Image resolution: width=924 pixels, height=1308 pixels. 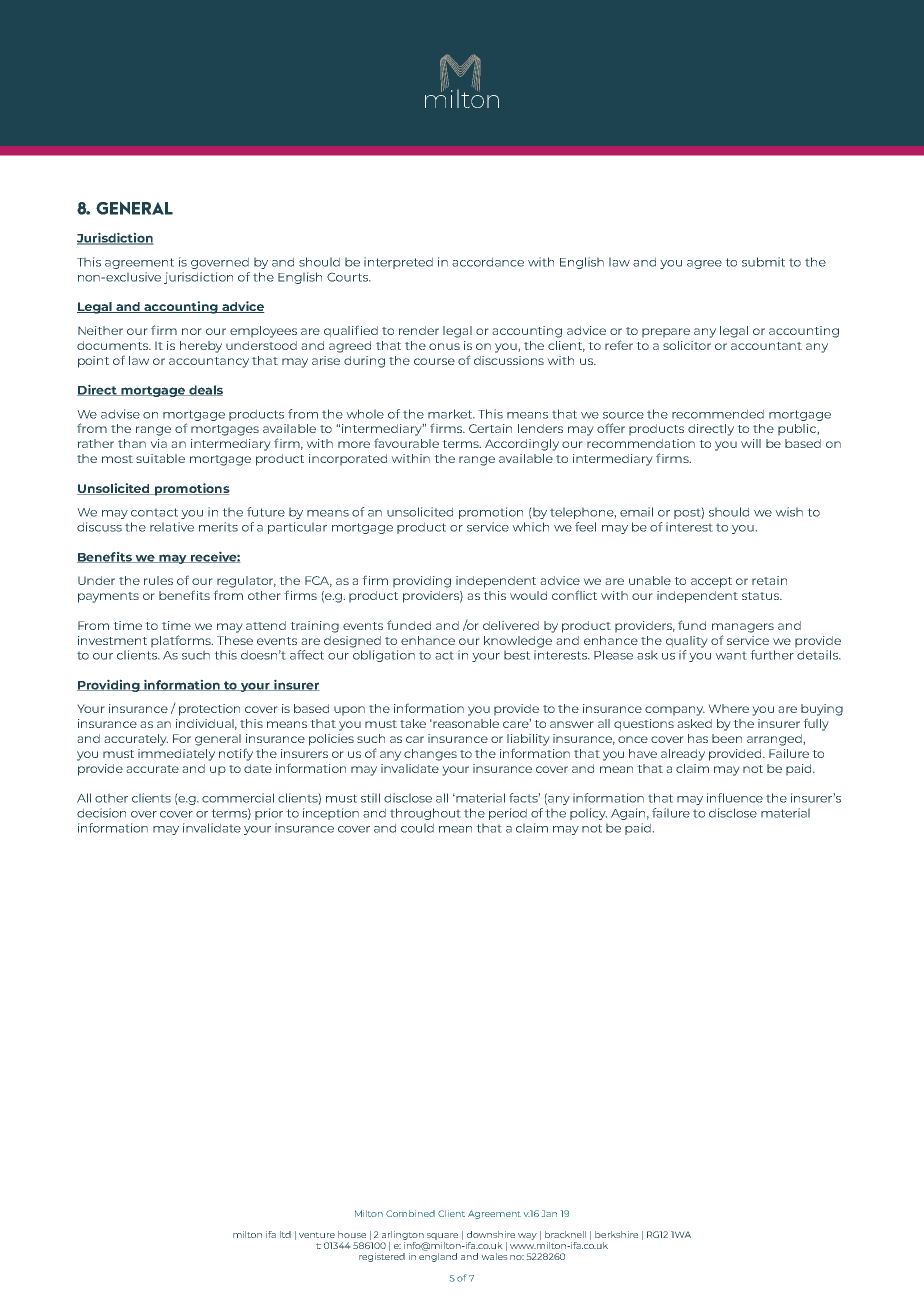 What do you see at coordinates (285, 1234) in the page?
I see `ltd` at bounding box center [285, 1234].
